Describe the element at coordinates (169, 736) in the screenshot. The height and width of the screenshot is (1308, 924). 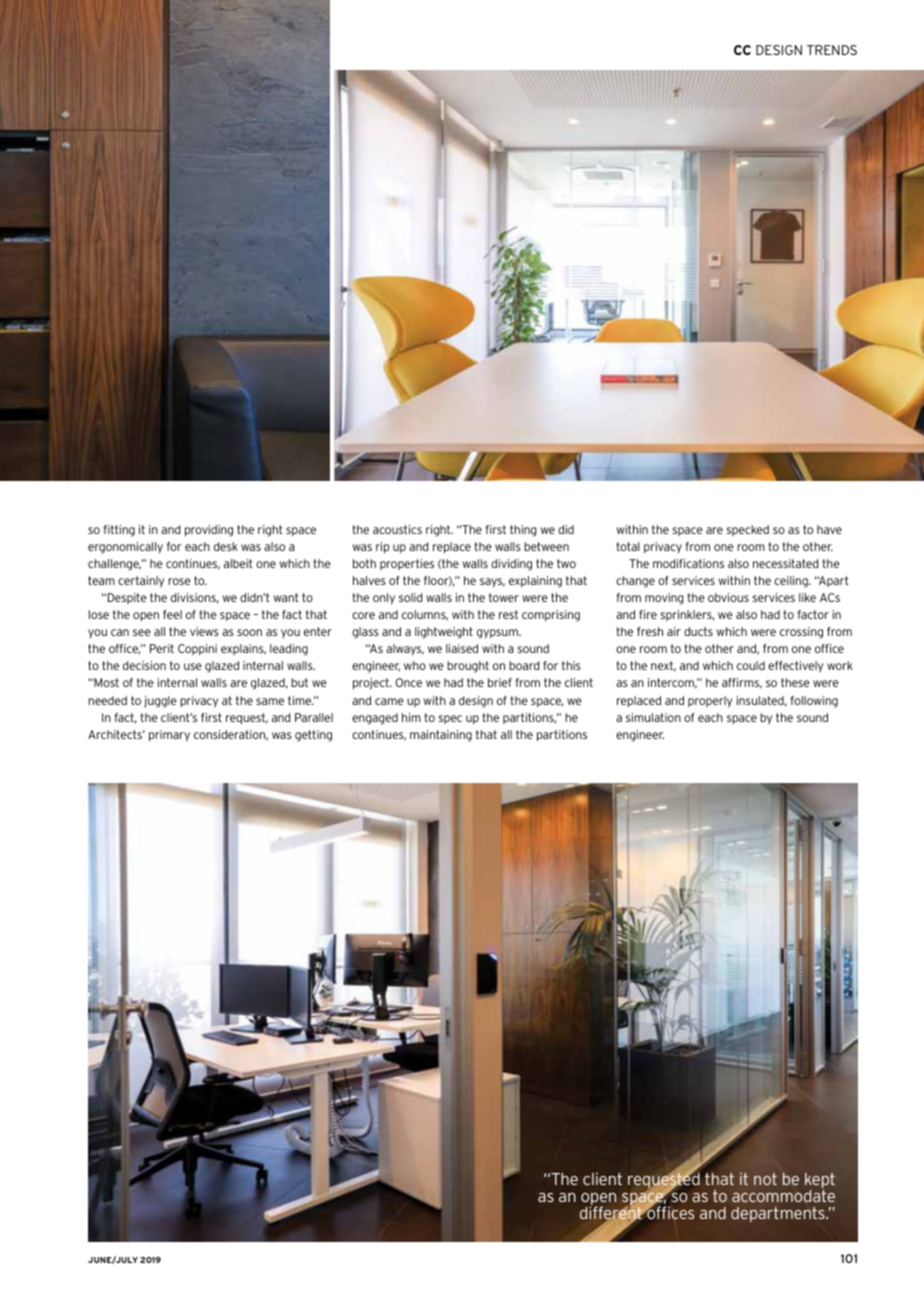
I see `primary` at that location.
